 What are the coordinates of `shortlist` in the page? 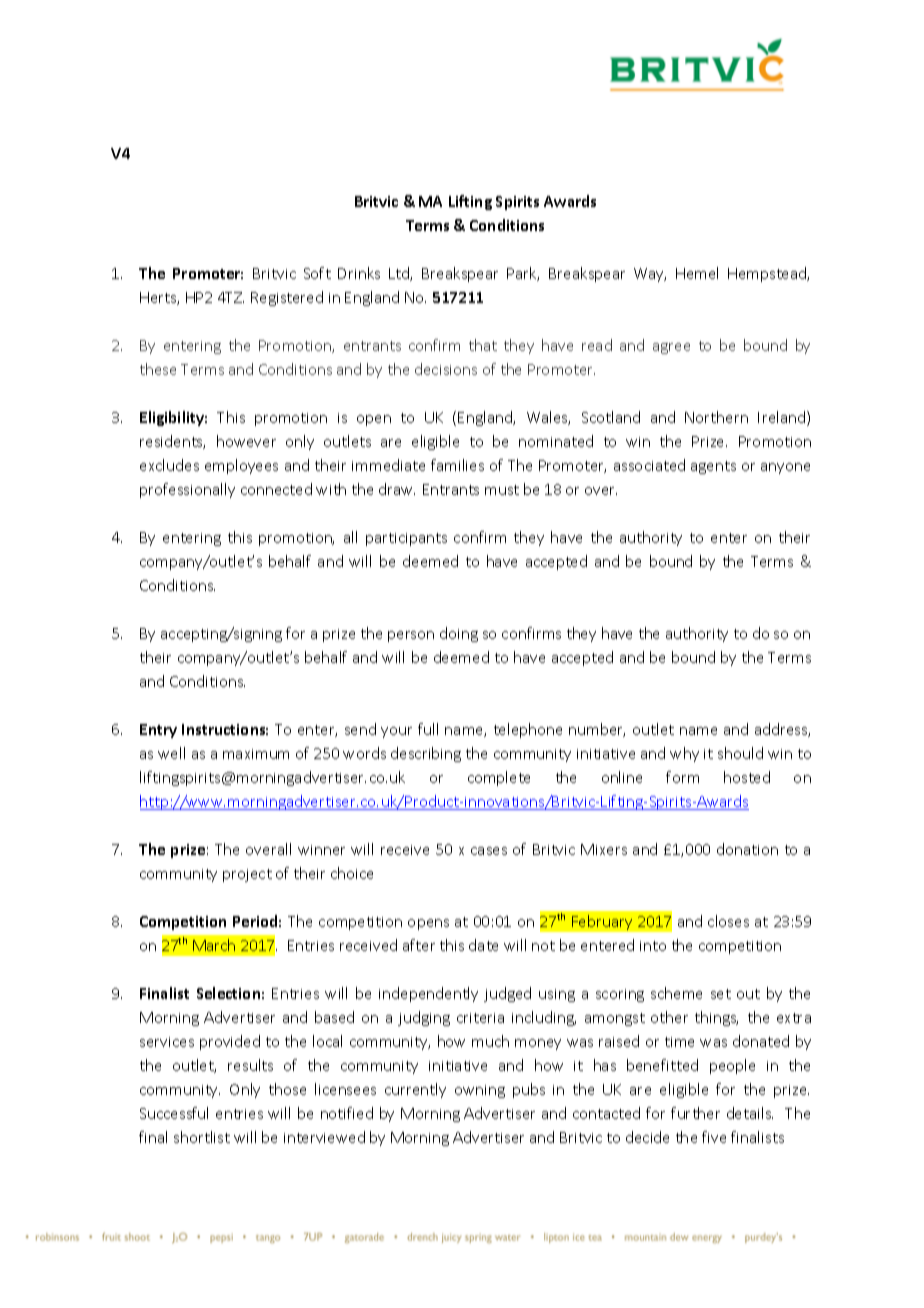 It's located at (202, 1137).
